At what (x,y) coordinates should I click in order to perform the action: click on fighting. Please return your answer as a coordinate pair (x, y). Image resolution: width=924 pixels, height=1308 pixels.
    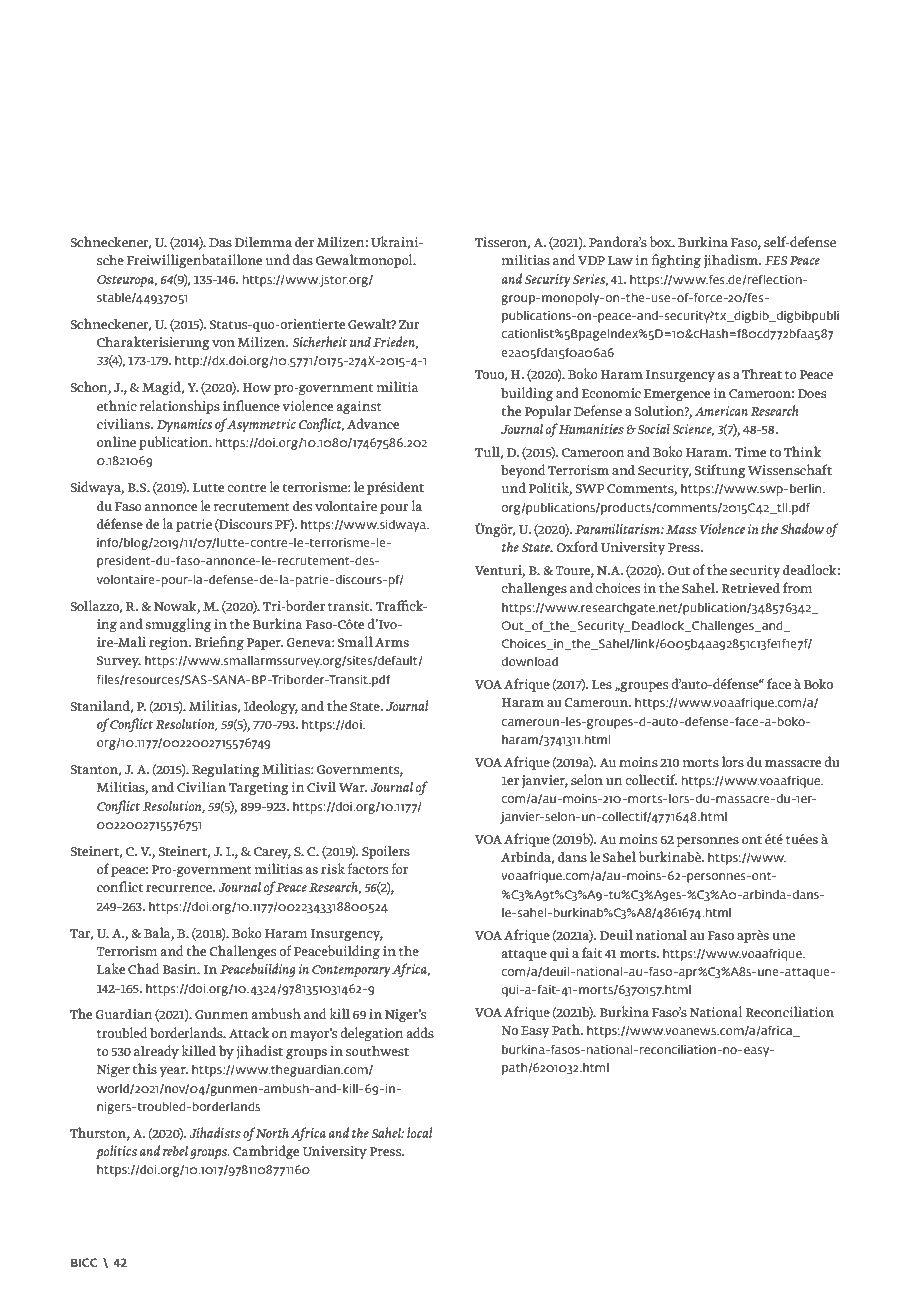
    Looking at the image, I should click on (676, 261).
